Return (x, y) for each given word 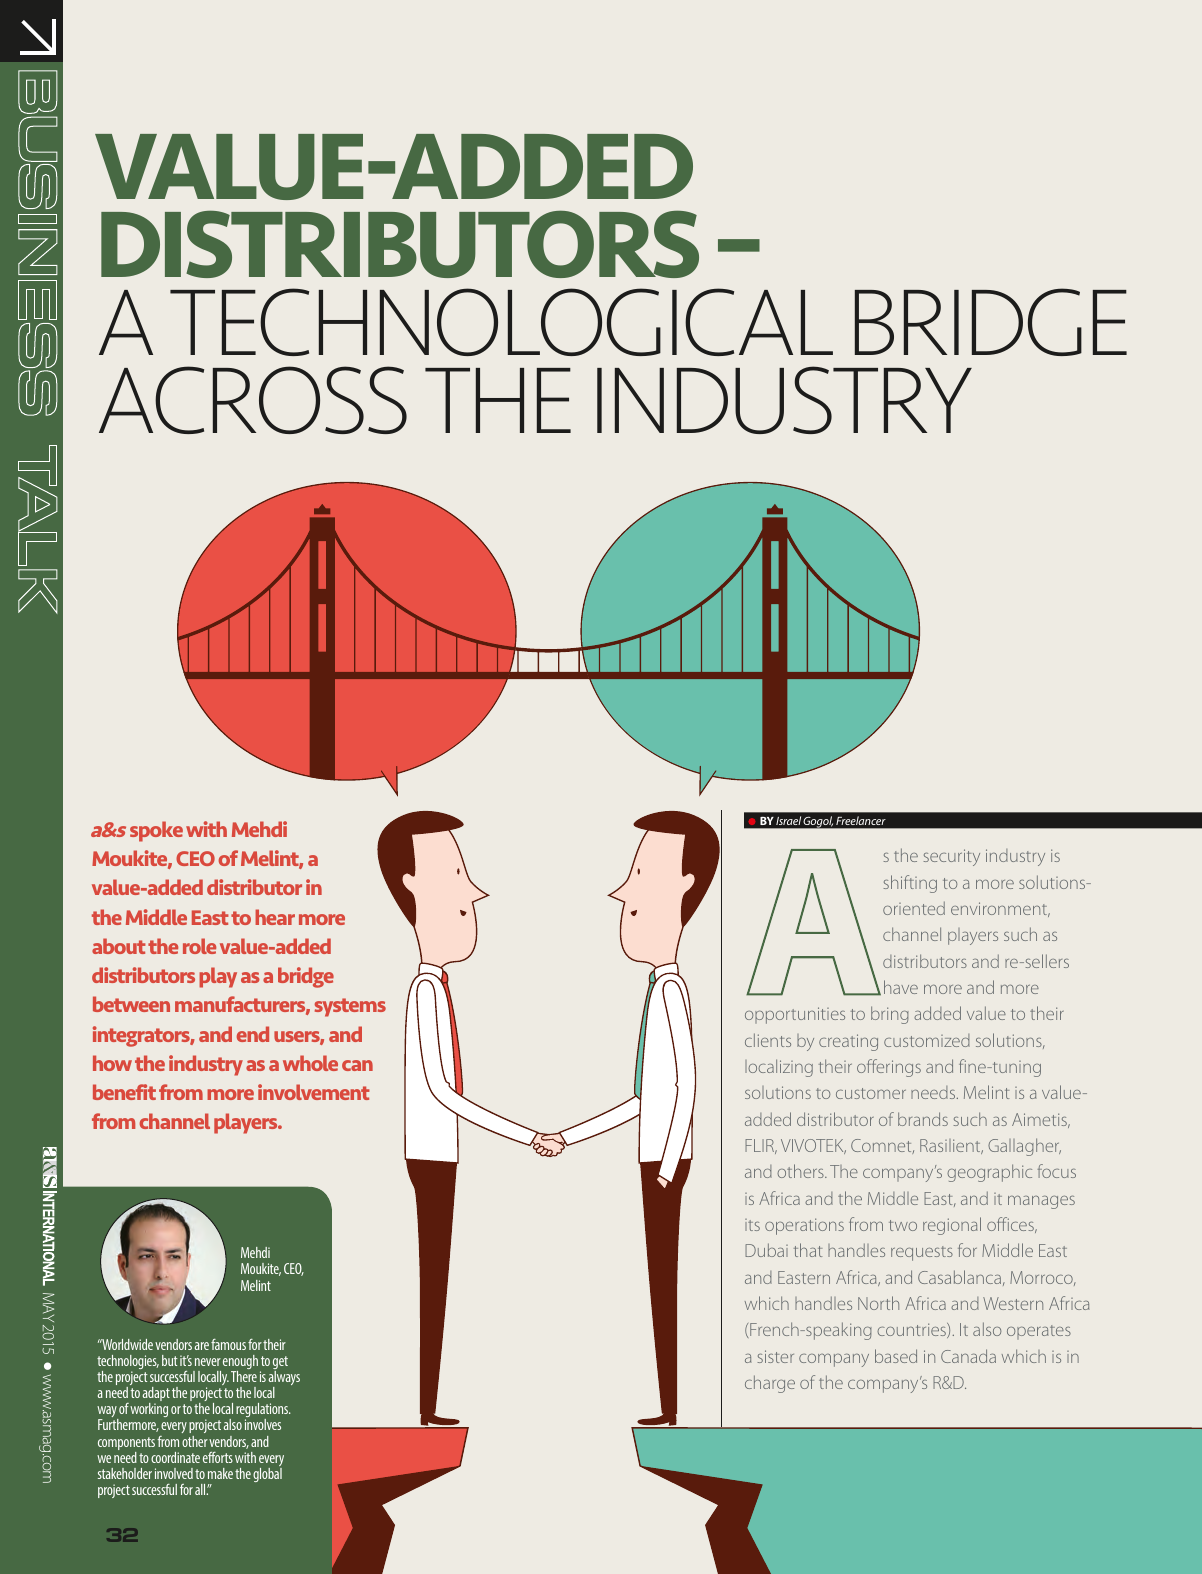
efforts (218, 1457)
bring (890, 1015)
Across (253, 400)
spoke (156, 831)
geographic (989, 1173)
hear (275, 917)
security (951, 857)
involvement (314, 1092)
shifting (910, 884)
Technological (501, 322)
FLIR (761, 1146)
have (901, 987)
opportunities (795, 1015)
